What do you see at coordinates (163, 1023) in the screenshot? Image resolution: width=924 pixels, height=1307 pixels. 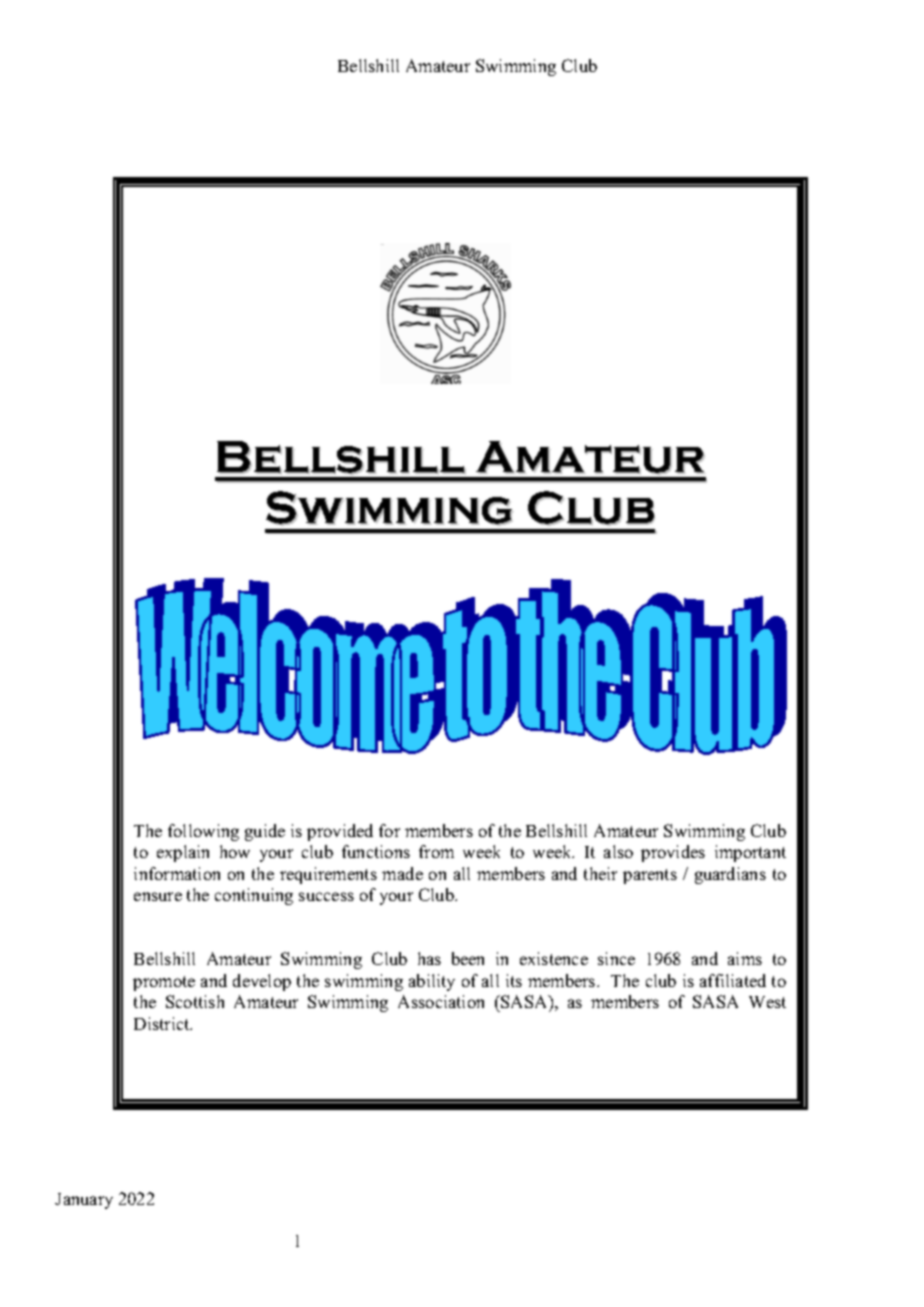 I see `District` at bounding box center [163, 1023].
